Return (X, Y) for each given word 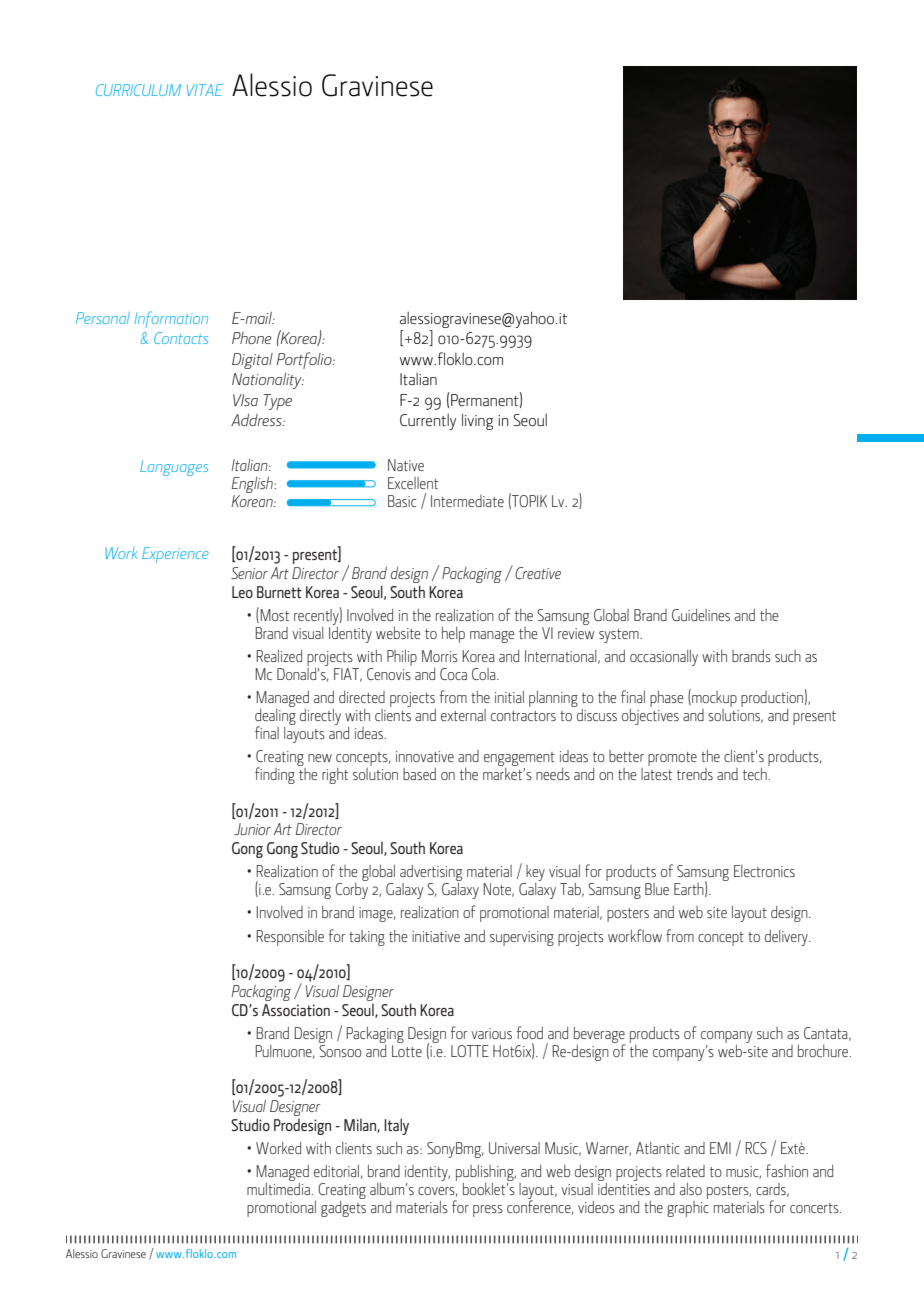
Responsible (290, 938)
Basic (402, 501)
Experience (175, 555)
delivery (787, 938)
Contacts (181, 338)
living (477, 421)
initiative (436, 936)
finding (275, 775)
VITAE (205, 90)
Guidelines (701, 615)
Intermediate (467, 501)
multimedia (278, 1187)
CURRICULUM (138, 90)
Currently (428, 422)
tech (756, 772)
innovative (425, 756)
